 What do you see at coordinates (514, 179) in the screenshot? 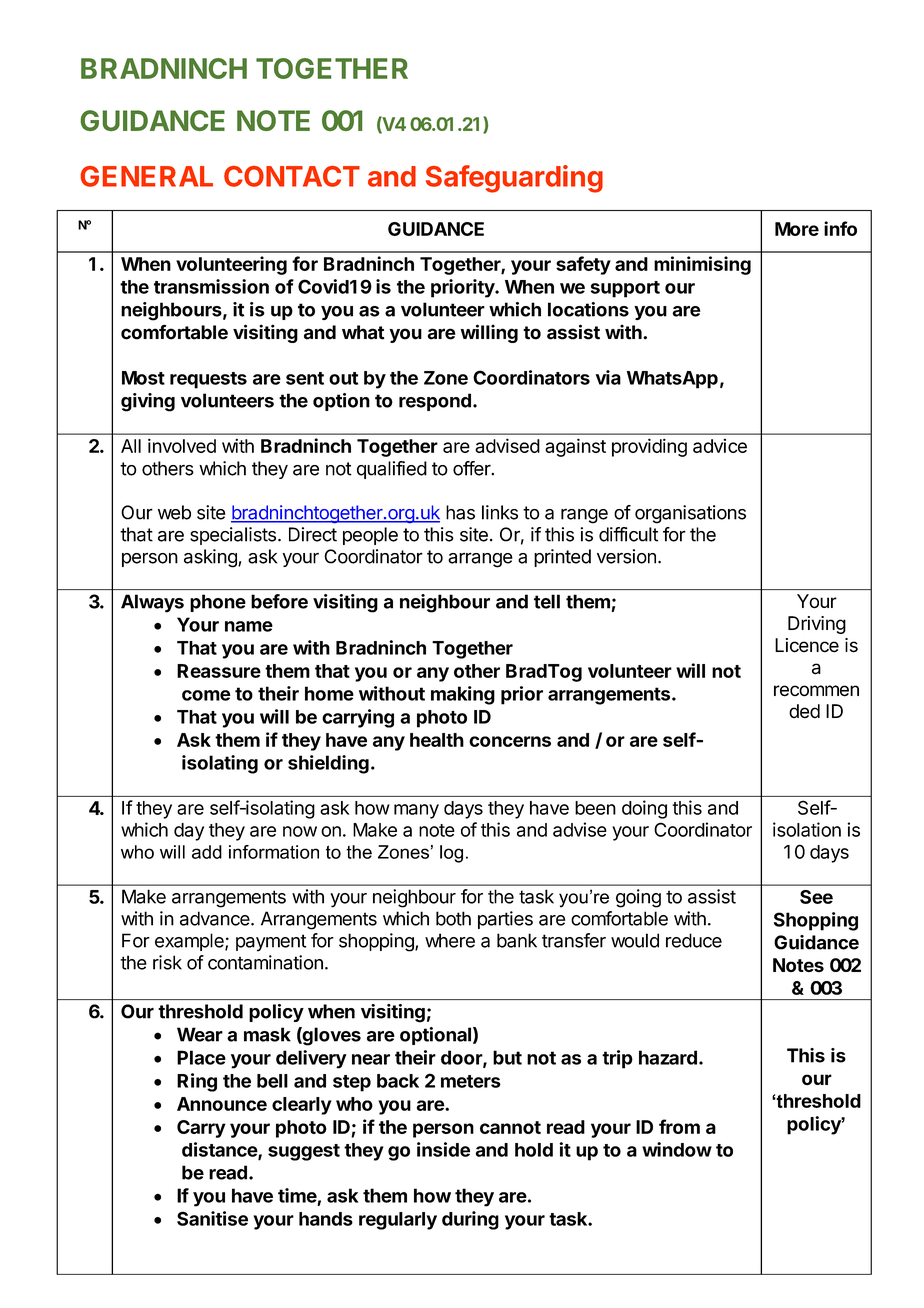
I see `Safeguarding` at bounding box center [514, 179].
